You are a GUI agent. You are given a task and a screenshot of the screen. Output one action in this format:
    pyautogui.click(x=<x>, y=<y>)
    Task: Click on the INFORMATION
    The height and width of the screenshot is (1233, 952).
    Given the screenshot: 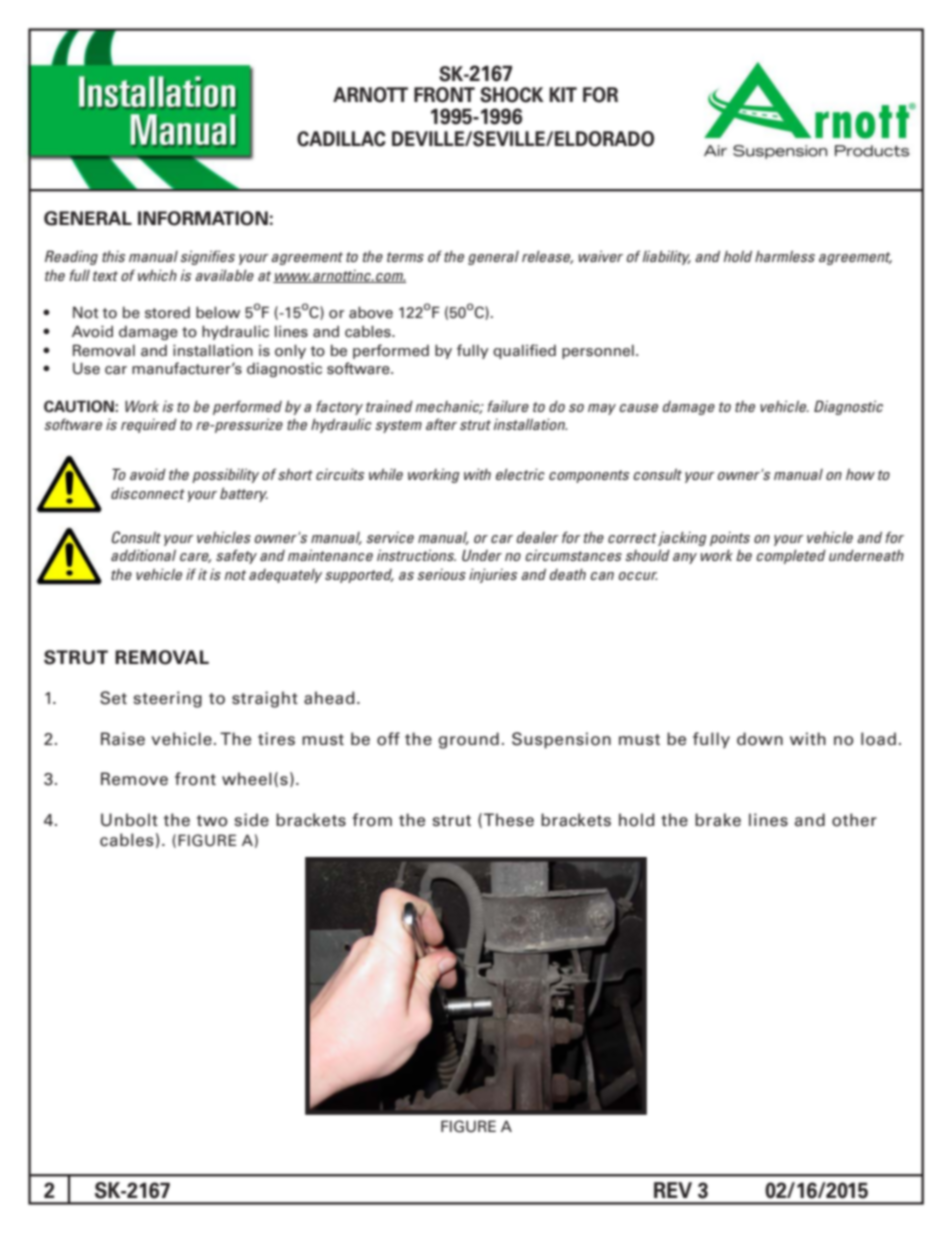 What is the action you would take?
    pyautogui.click(x=203, y=218)
